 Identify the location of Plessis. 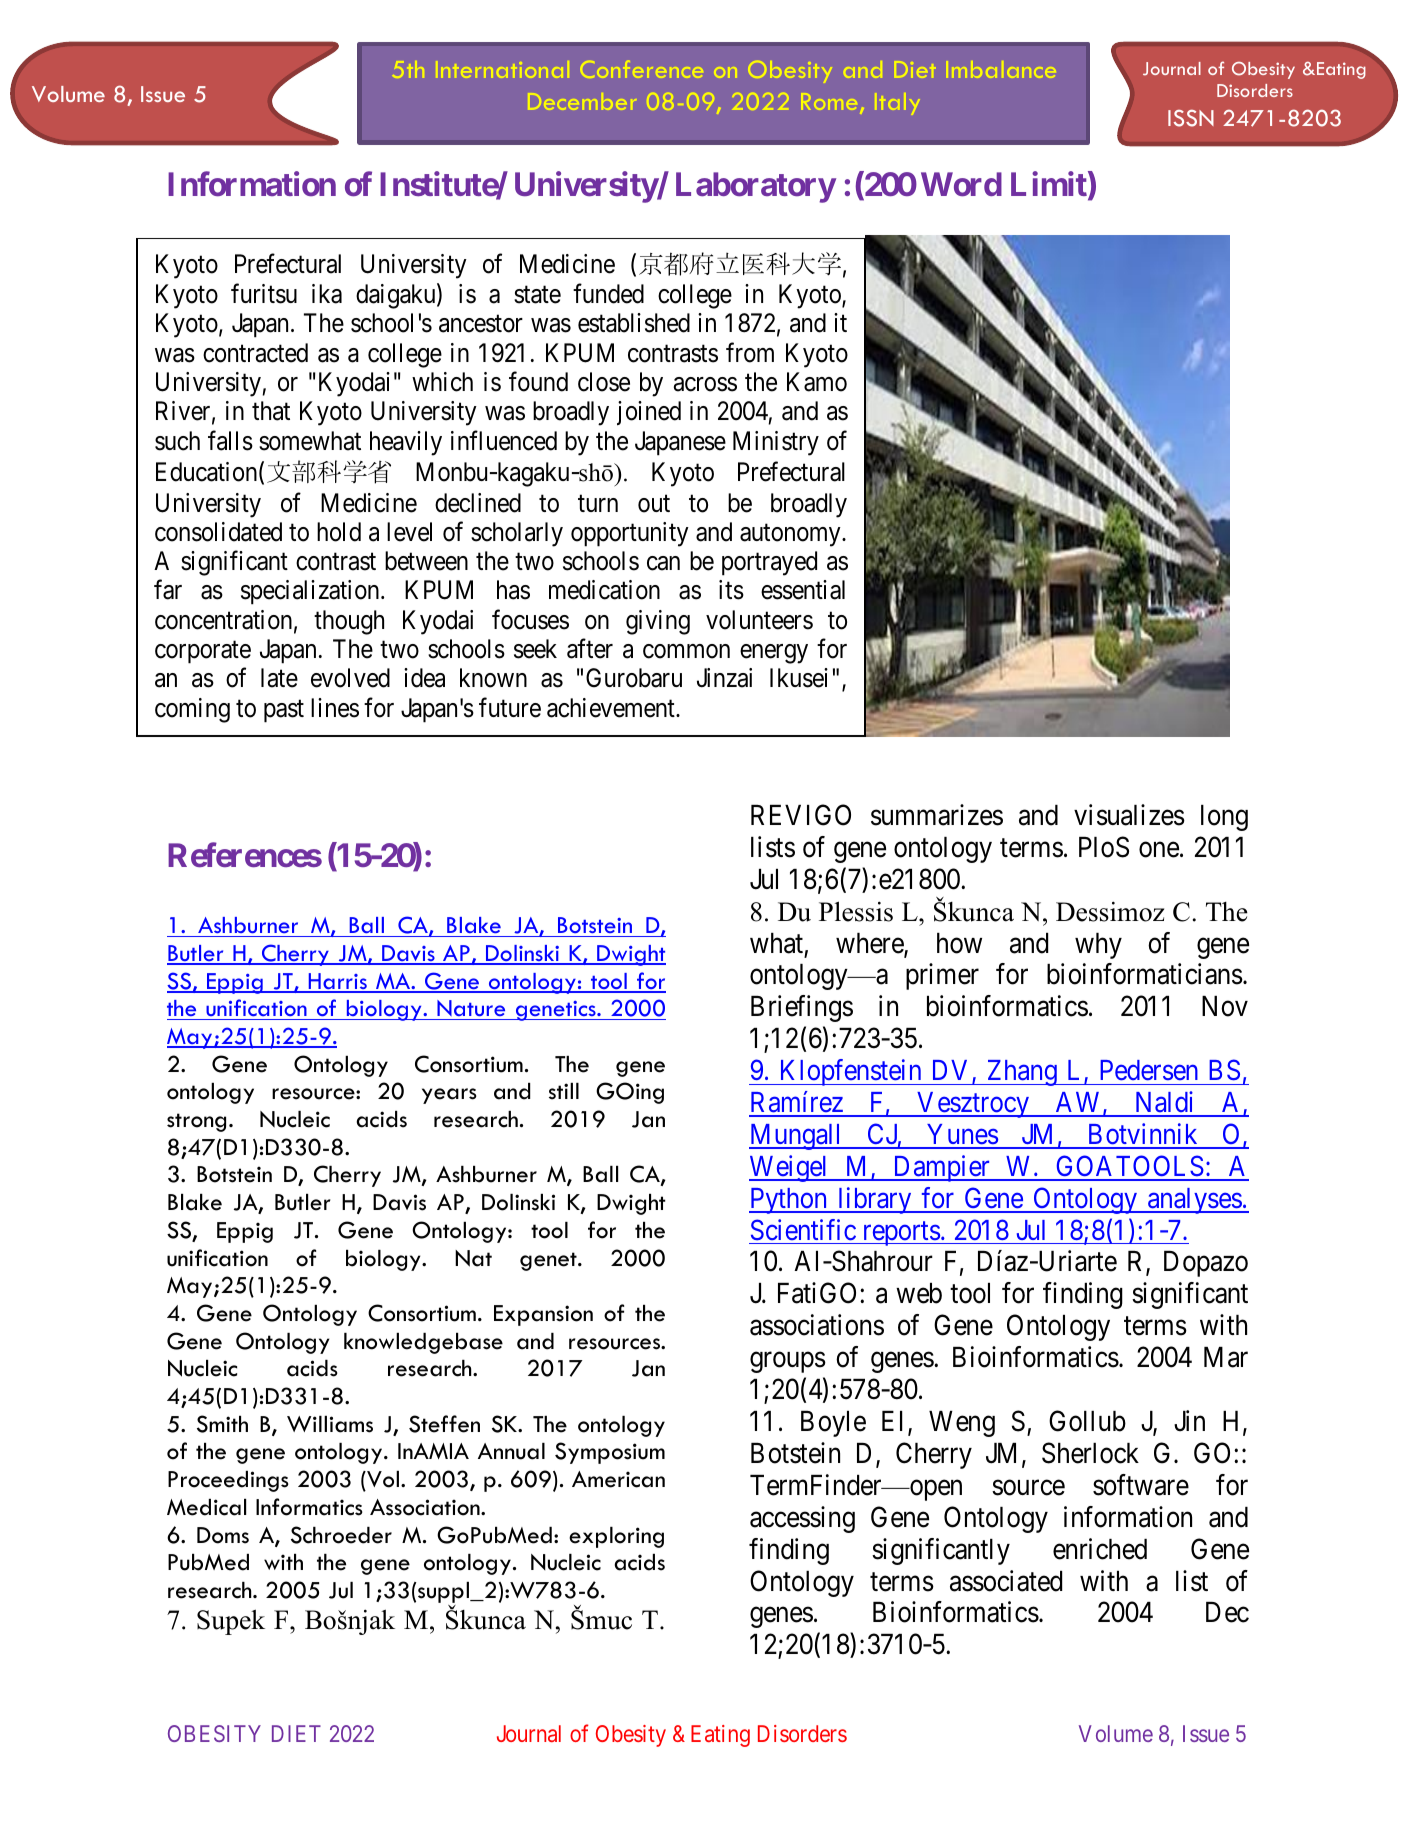
(856, 911).
